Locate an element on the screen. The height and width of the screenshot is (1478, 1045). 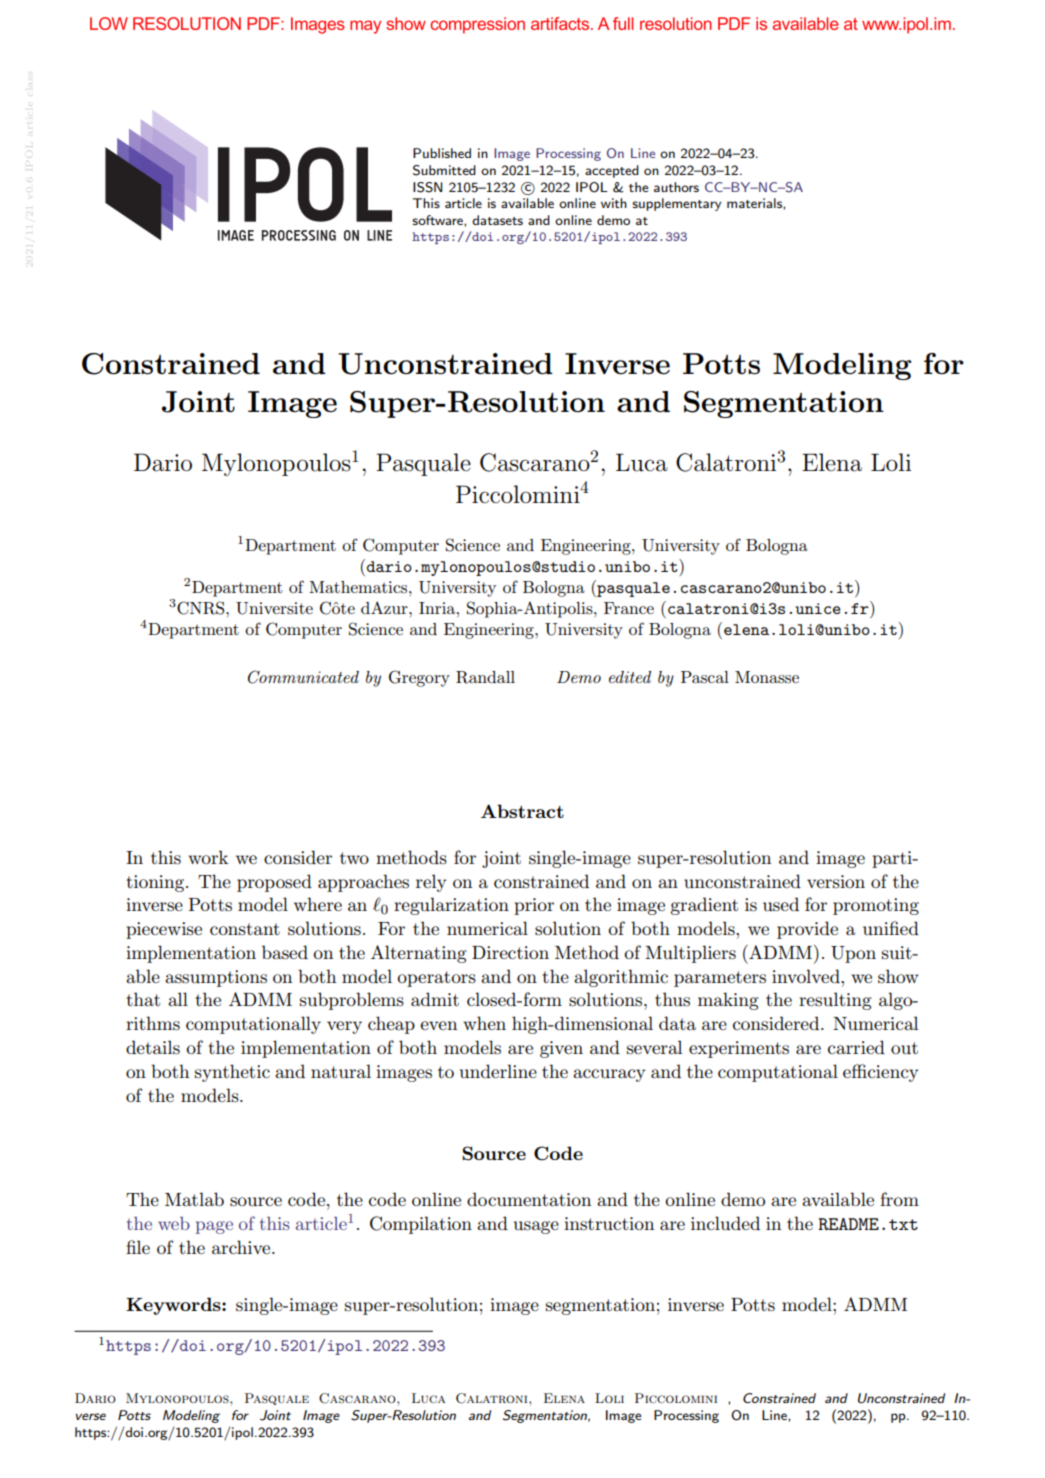
supplementary is located at coordinates (676, 204).
